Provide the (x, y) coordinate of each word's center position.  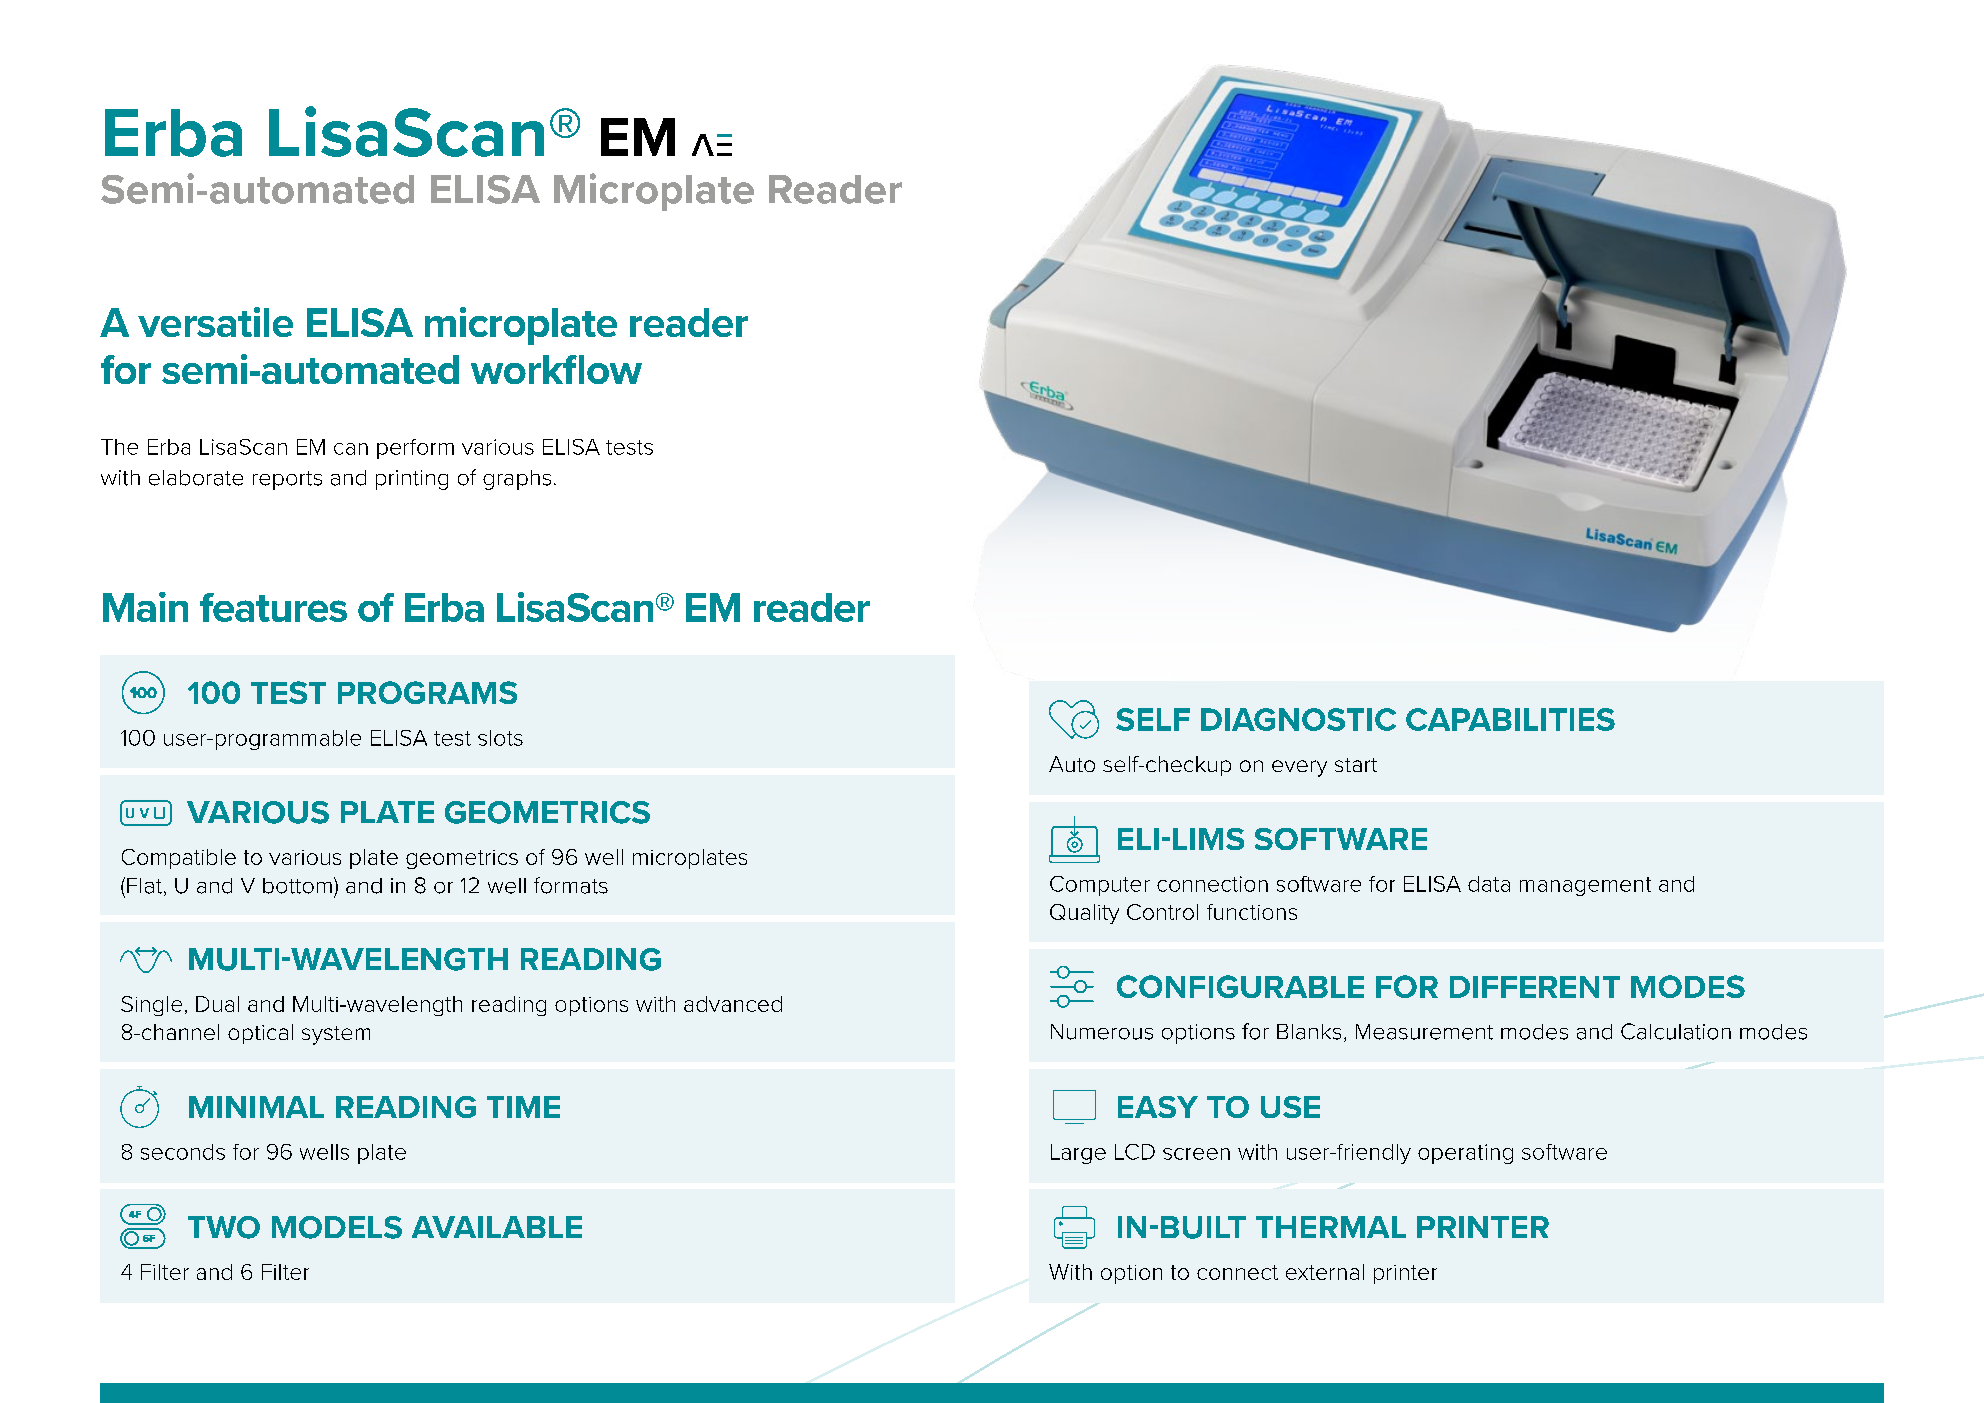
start (1356, 765)
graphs (517, 480)
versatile (215, 322)
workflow (556, 369)
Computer (1100, 886)
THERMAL (1331, 1227)
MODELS (337, 1227)
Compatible (179, 859)
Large (1078, 1154)
